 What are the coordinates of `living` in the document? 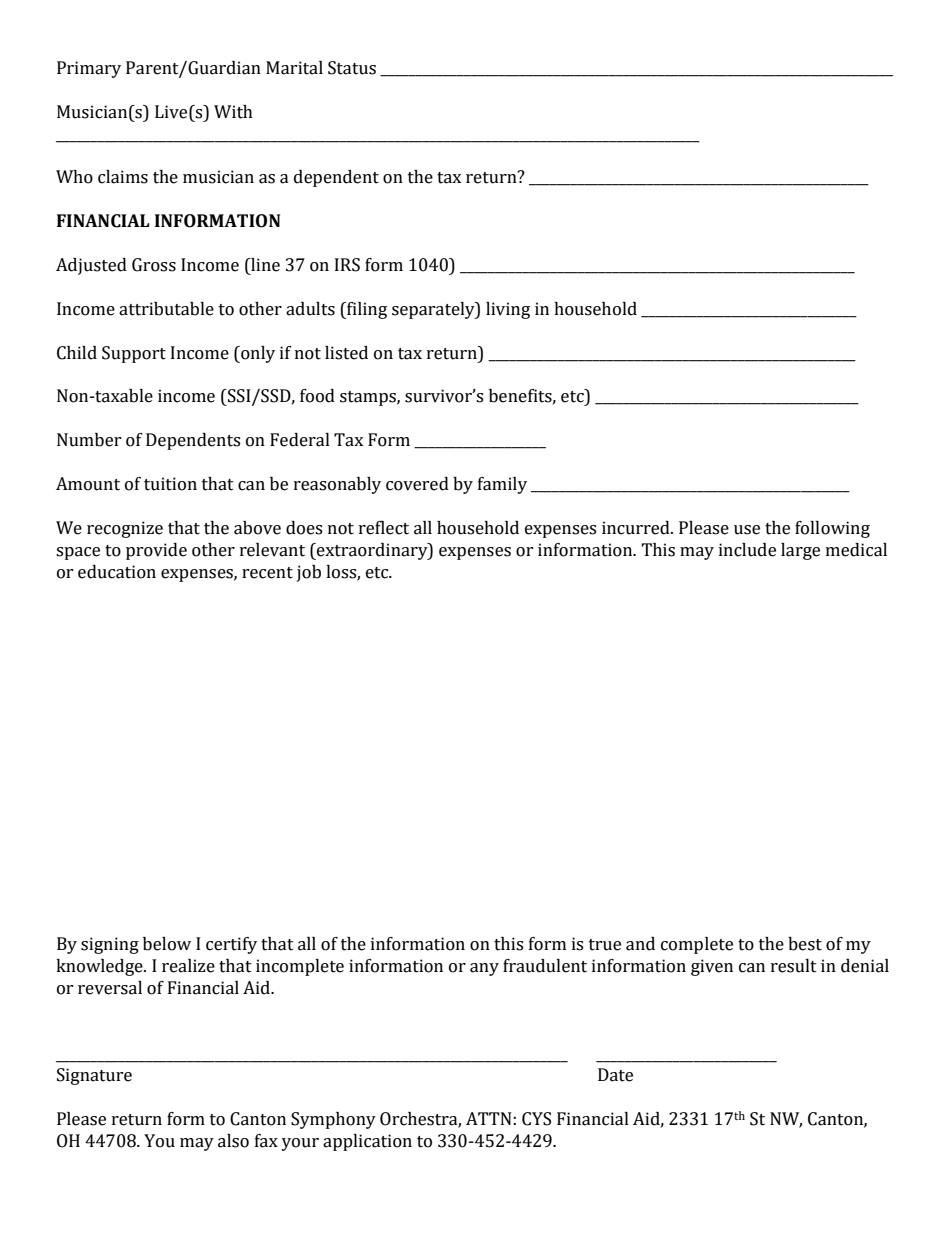 It's located at (508, 310).
